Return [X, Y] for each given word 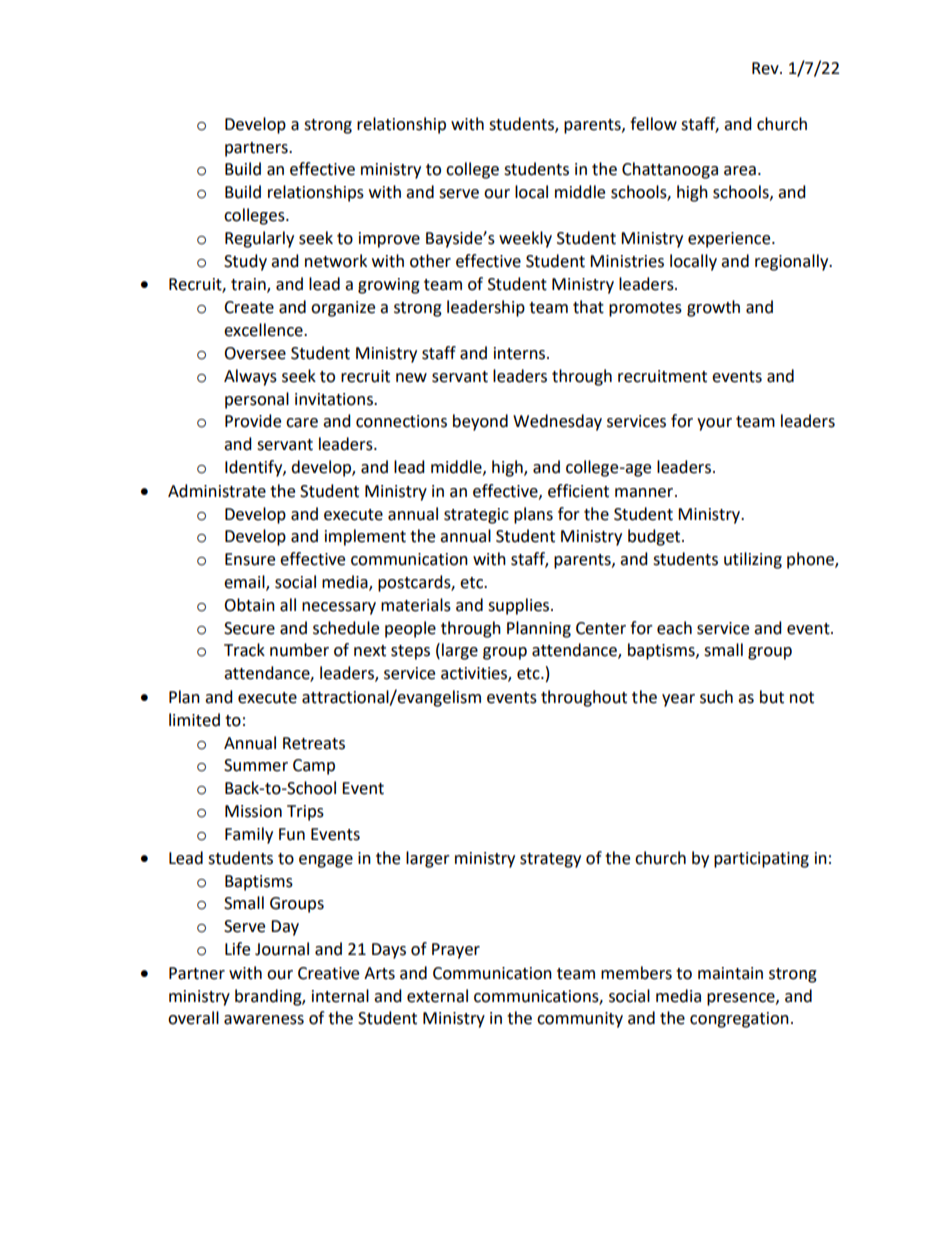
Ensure [250, 559]
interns [521, 353]
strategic [476, 516]
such [716, 697]
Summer [256, 765]
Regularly [259, 239]
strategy [550, 860]
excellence [264, 330]
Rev [766, 68]
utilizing [753, 560]
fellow [653, 124]
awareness [264, 1020]
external [437, 996]
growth [713, 308]
